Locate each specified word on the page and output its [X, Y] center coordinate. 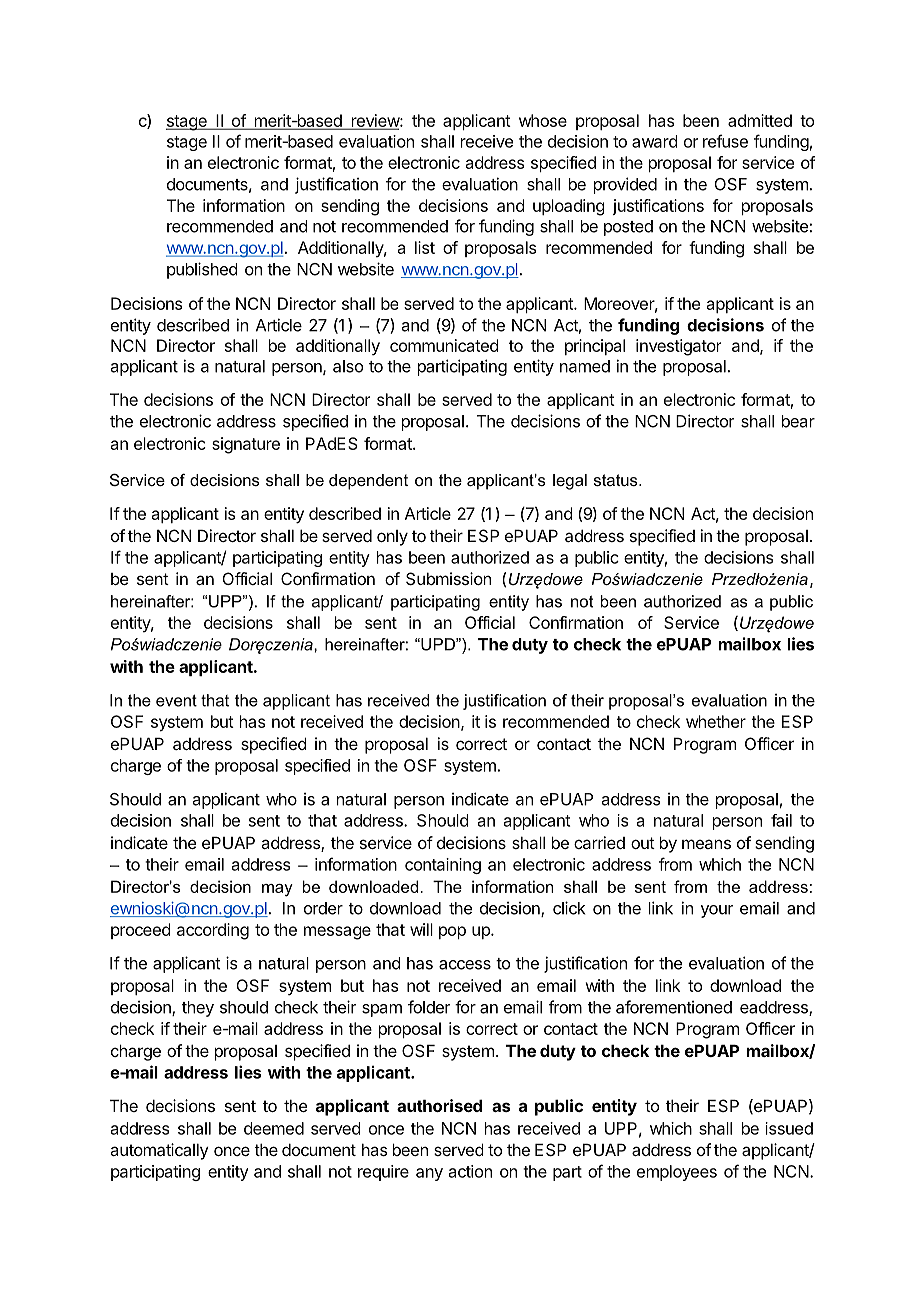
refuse [725, 141]
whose [543, 120]
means [706, 844]
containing [443, 866]
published [202, 270]
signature [246, 445]
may [277, 890]
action [470, 1171]
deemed [274, 1128]
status [617, 480]
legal [570, 482]
